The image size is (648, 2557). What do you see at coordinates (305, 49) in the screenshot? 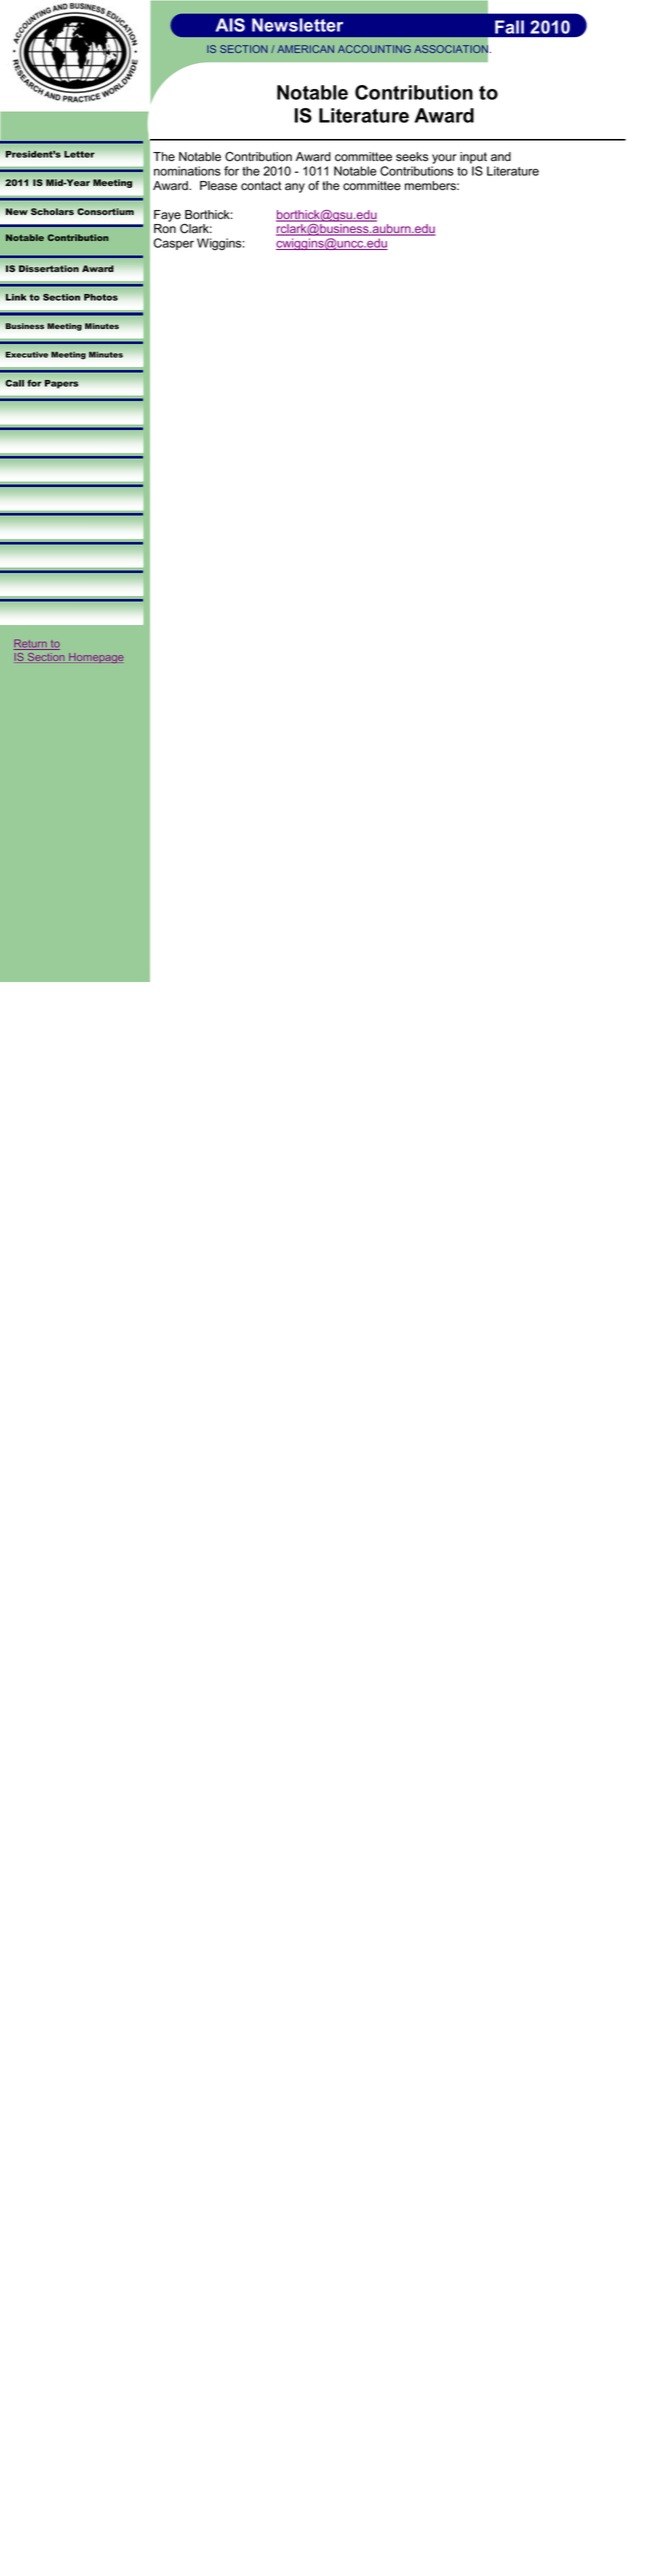
I see `AMERICAN` at bounding box center [305, 49].
